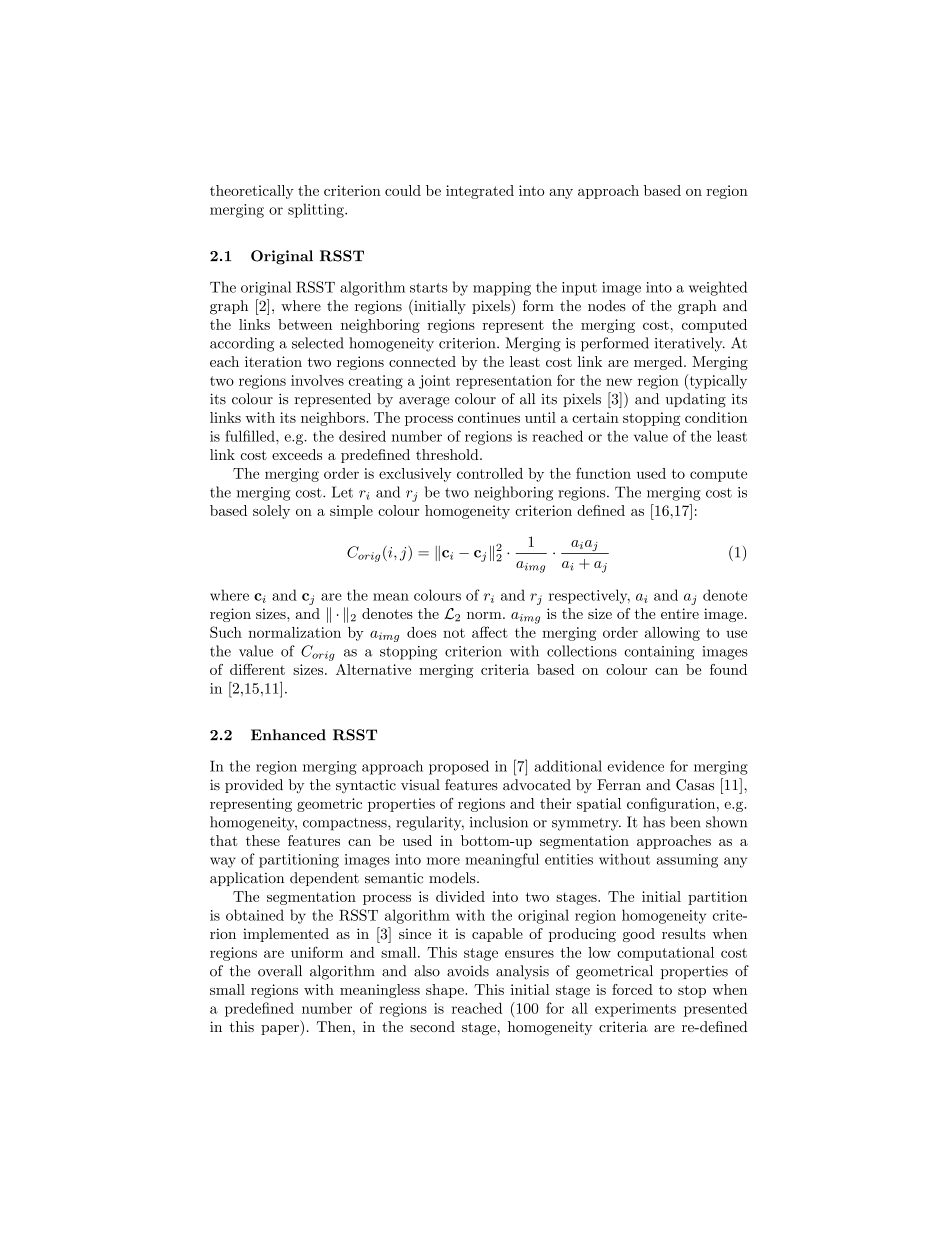 The width and height of the image is (952, 1233). Describe the element at coordinates (226, 632) in the image. I see `Such` at that location.
